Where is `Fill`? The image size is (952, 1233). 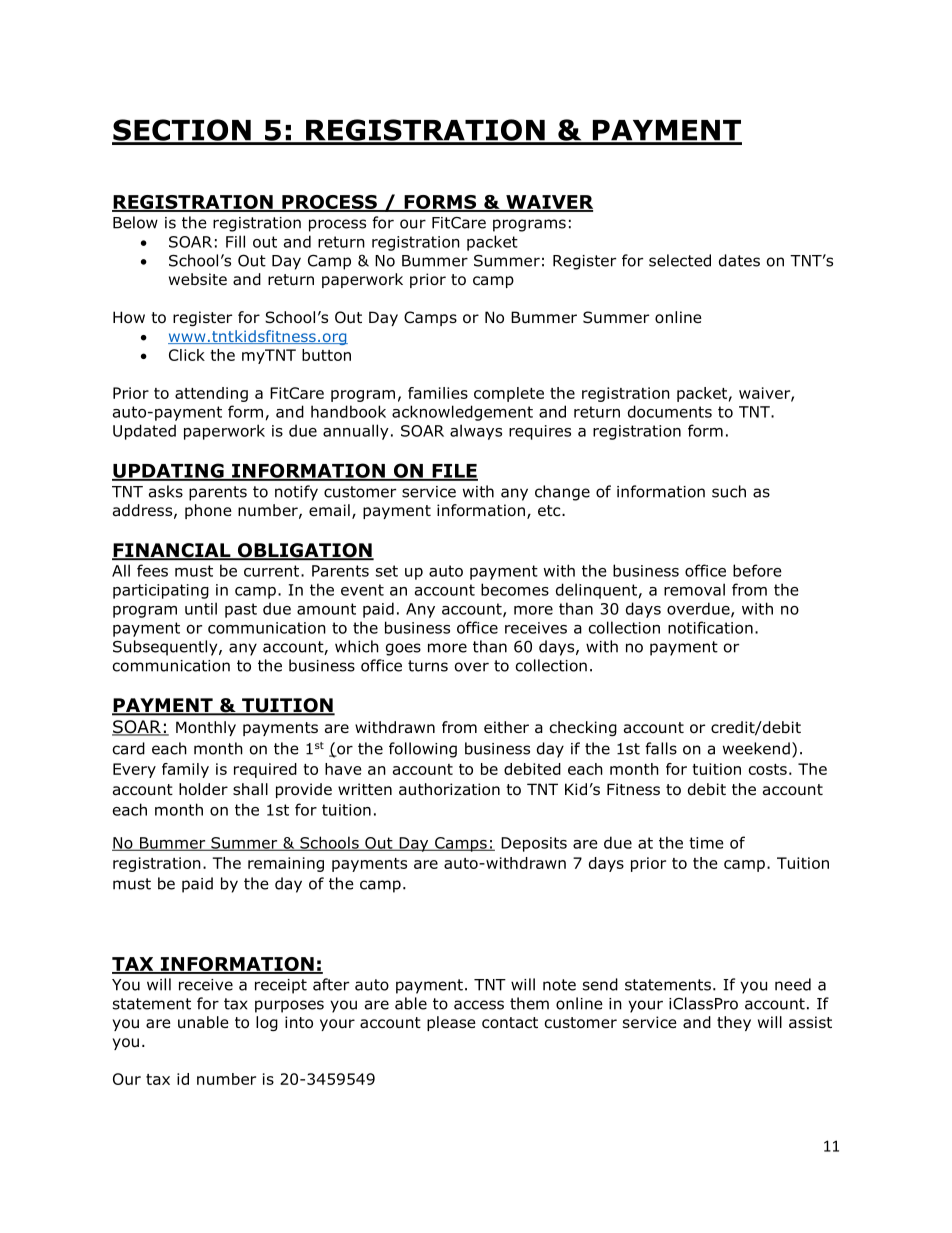
Fill is located at coordinates (235, 241).
